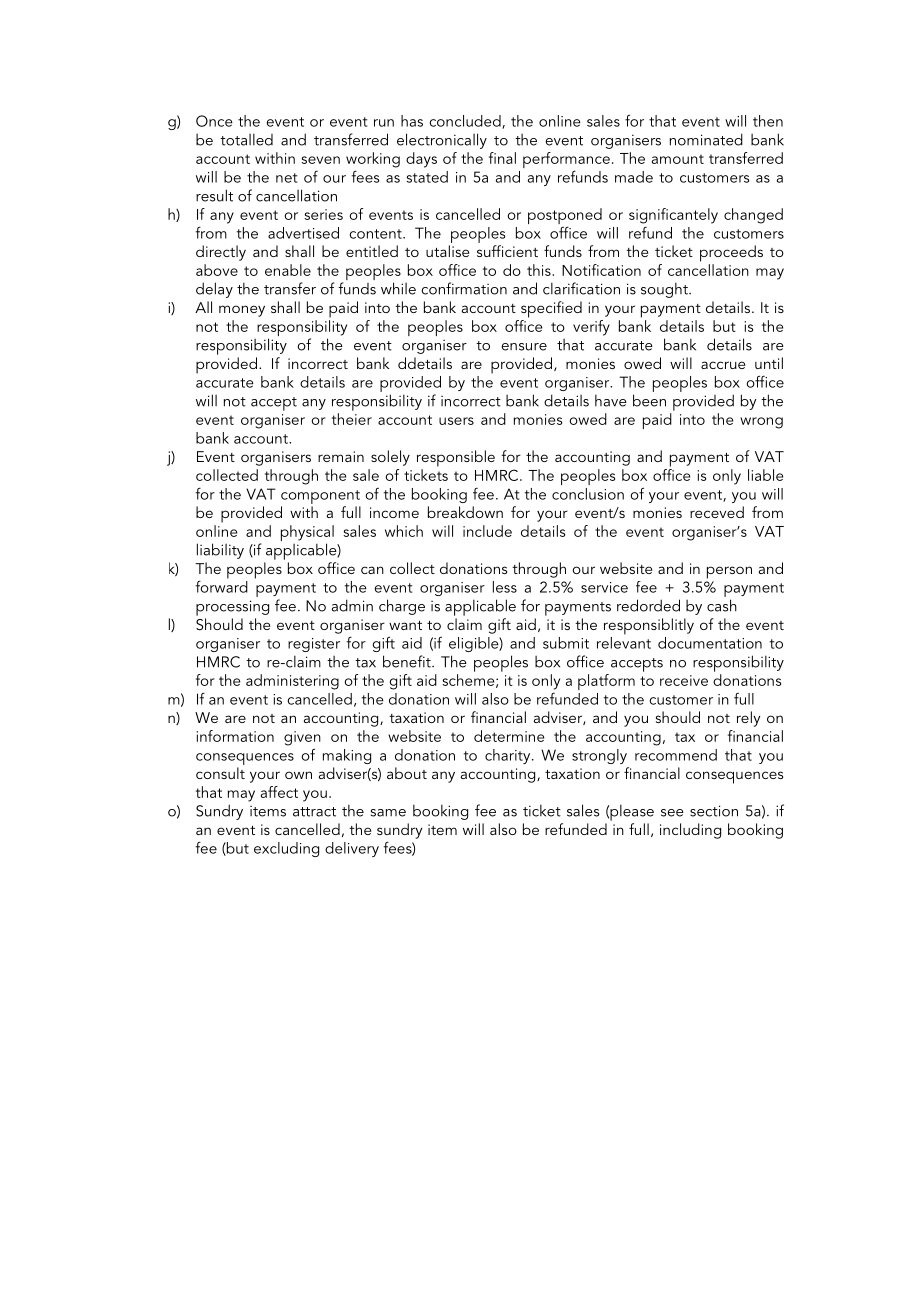 The height and width of the screenshot is (1308, 924). Describe the element at coordinates (388, 813) in the screenshot. I see `same` at that location.
